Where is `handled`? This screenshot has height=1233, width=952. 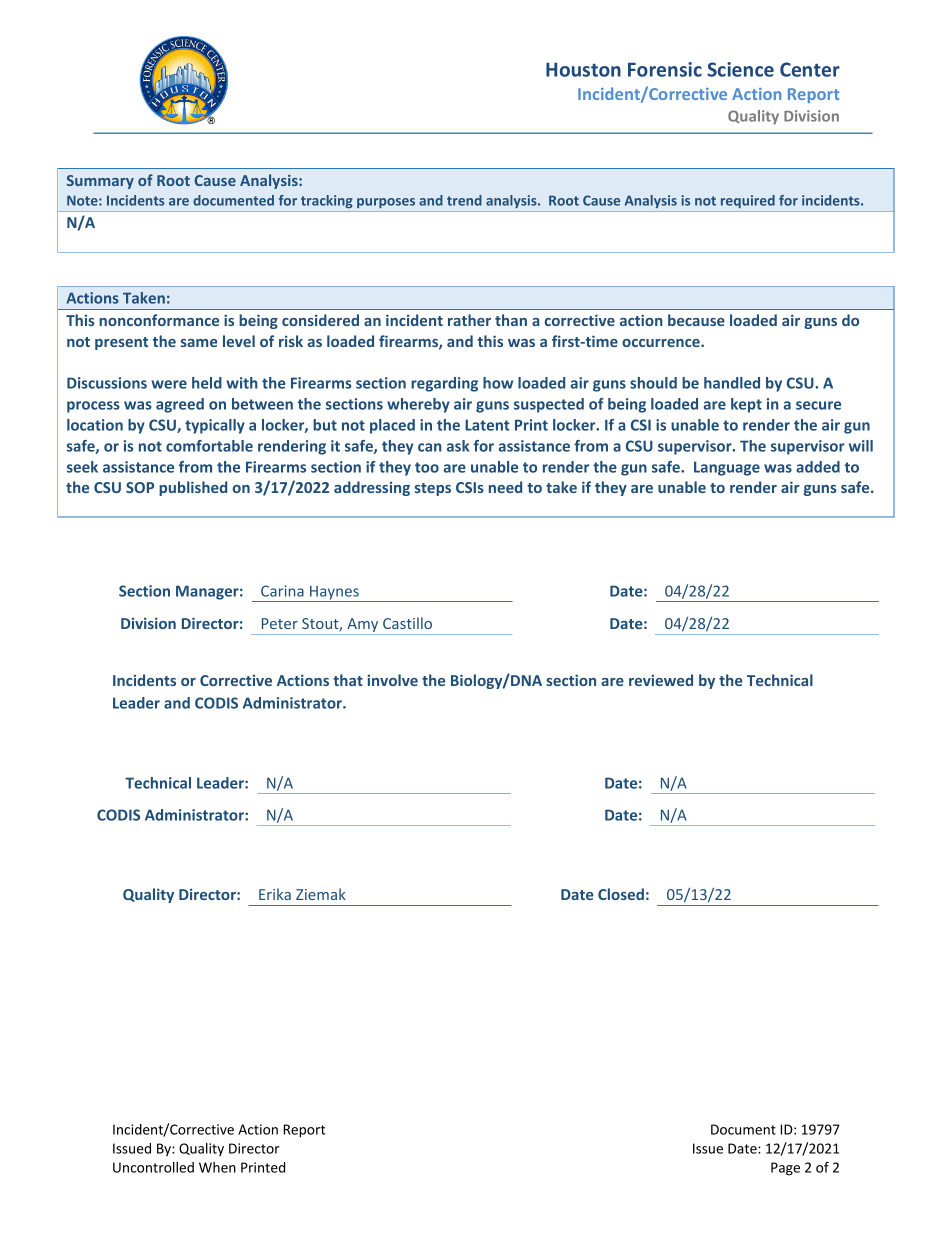 handled is located at coordinates (732, 383).
